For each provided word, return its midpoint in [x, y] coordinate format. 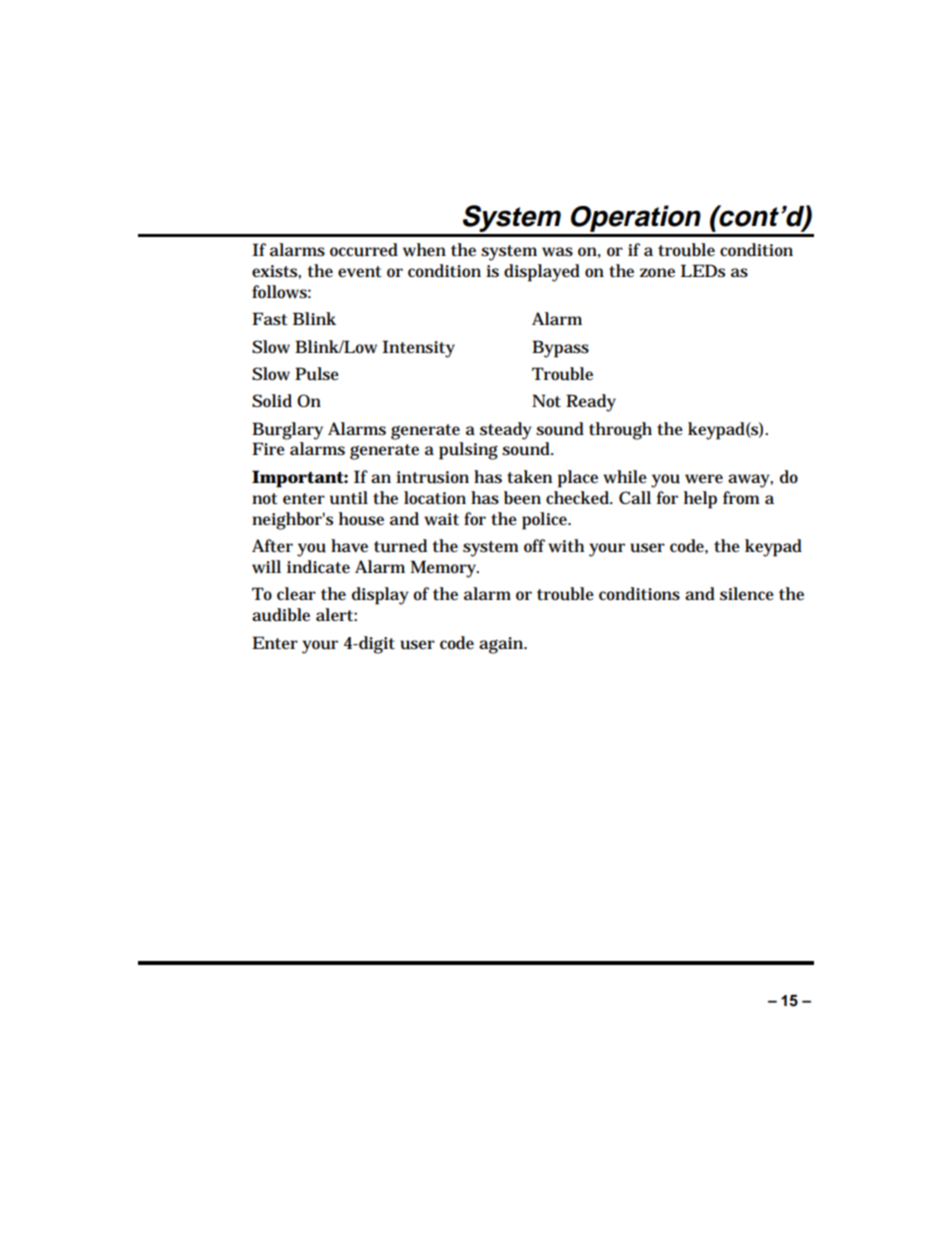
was [557, 252]
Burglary [287, 431]
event [360, 272]
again [503, 645]
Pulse [317, 374]
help [700, 500]
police [546, 521]
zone [657, 273]
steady [506, 431]
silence [747, 594]
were [704, 479]
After [272, 545]
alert [336, 615]
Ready [591, 403]
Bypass [560, 349]
